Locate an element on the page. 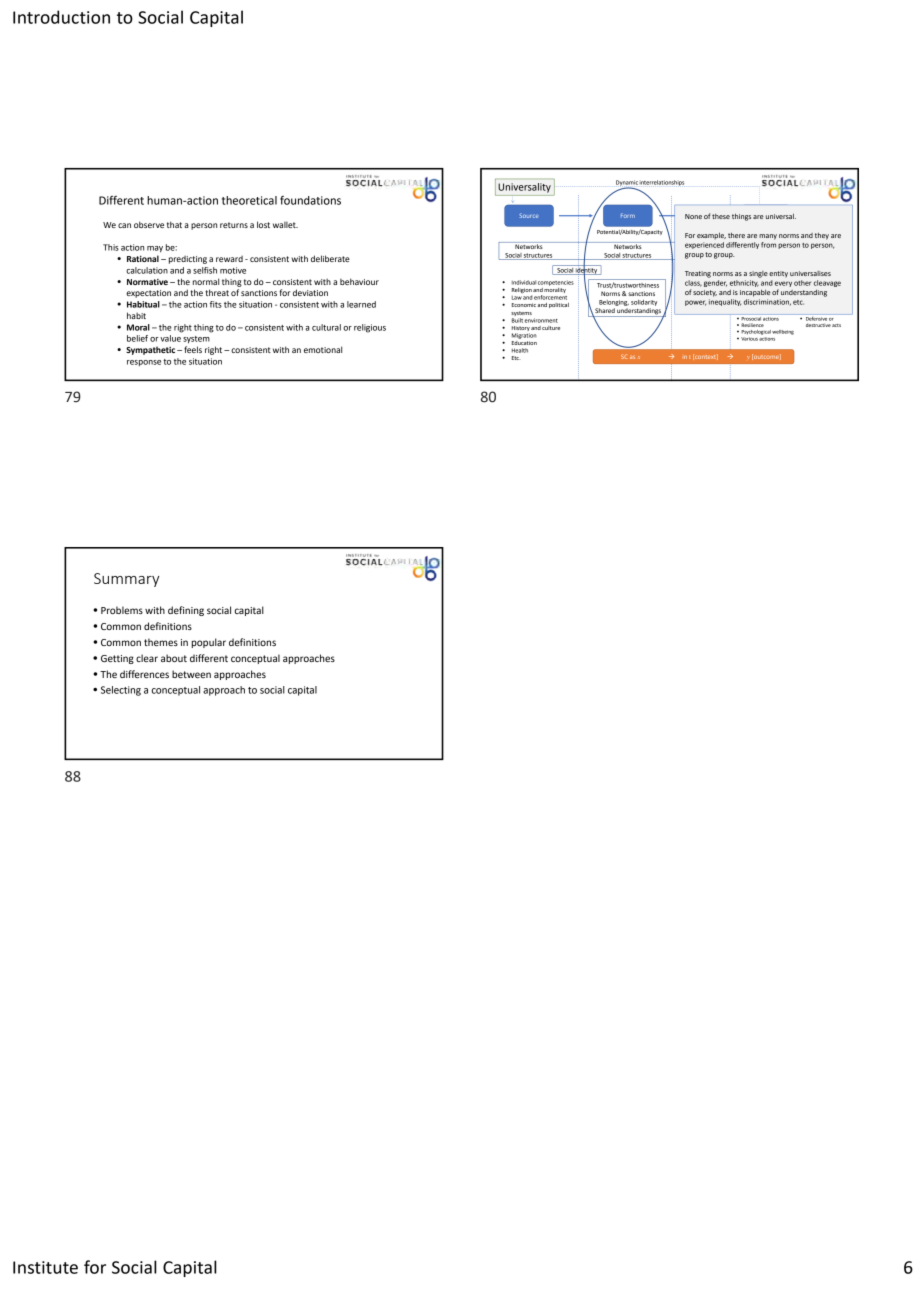 This image has width=924, height=1308. observe is located at coordinates (149, 224).
